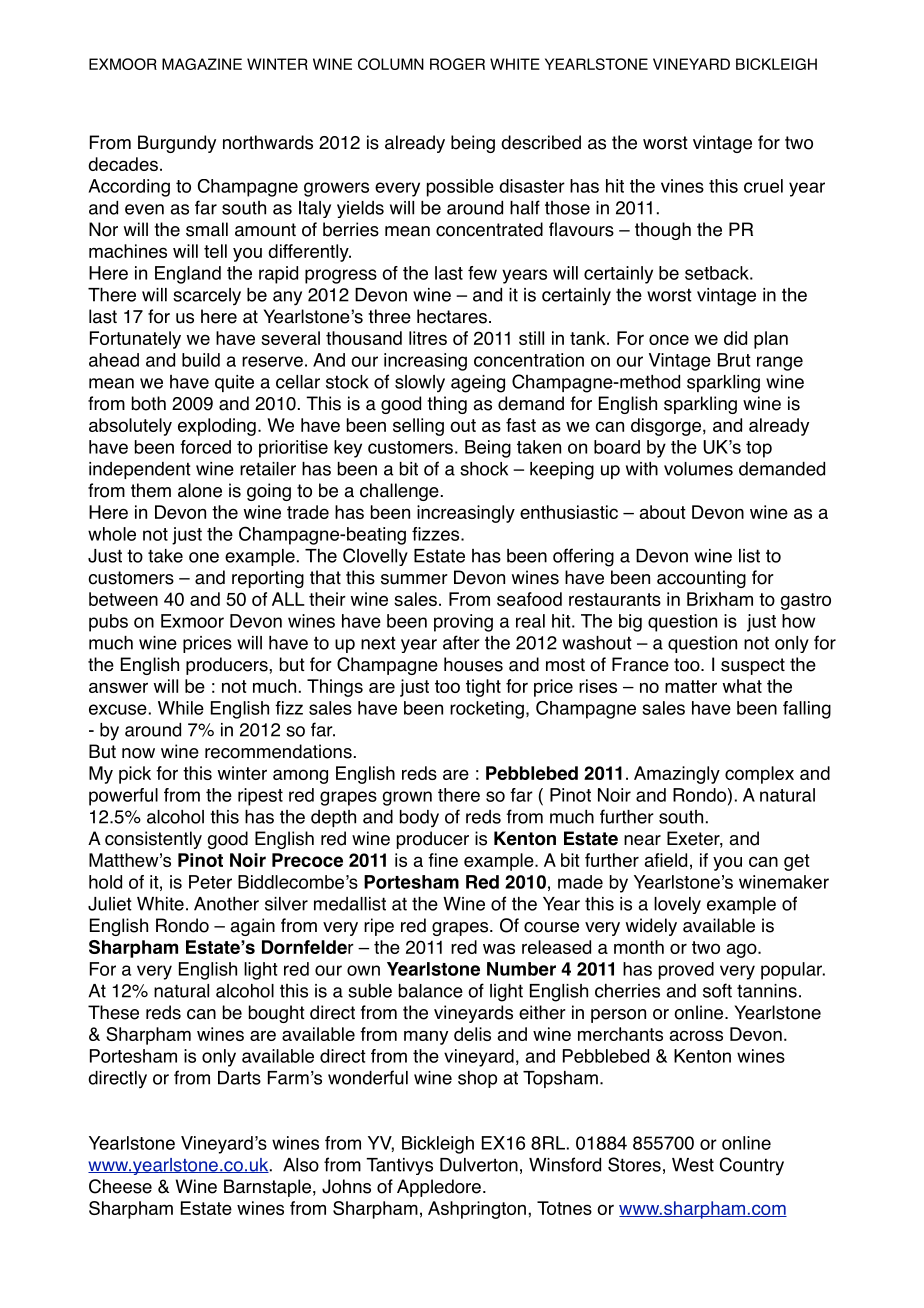 Image resolution: width=924 pixels, height=1308 pixels. What do you see at coordinates (477, 1079) in the page?
I see `shop` at bounding box center [477, 1079].
